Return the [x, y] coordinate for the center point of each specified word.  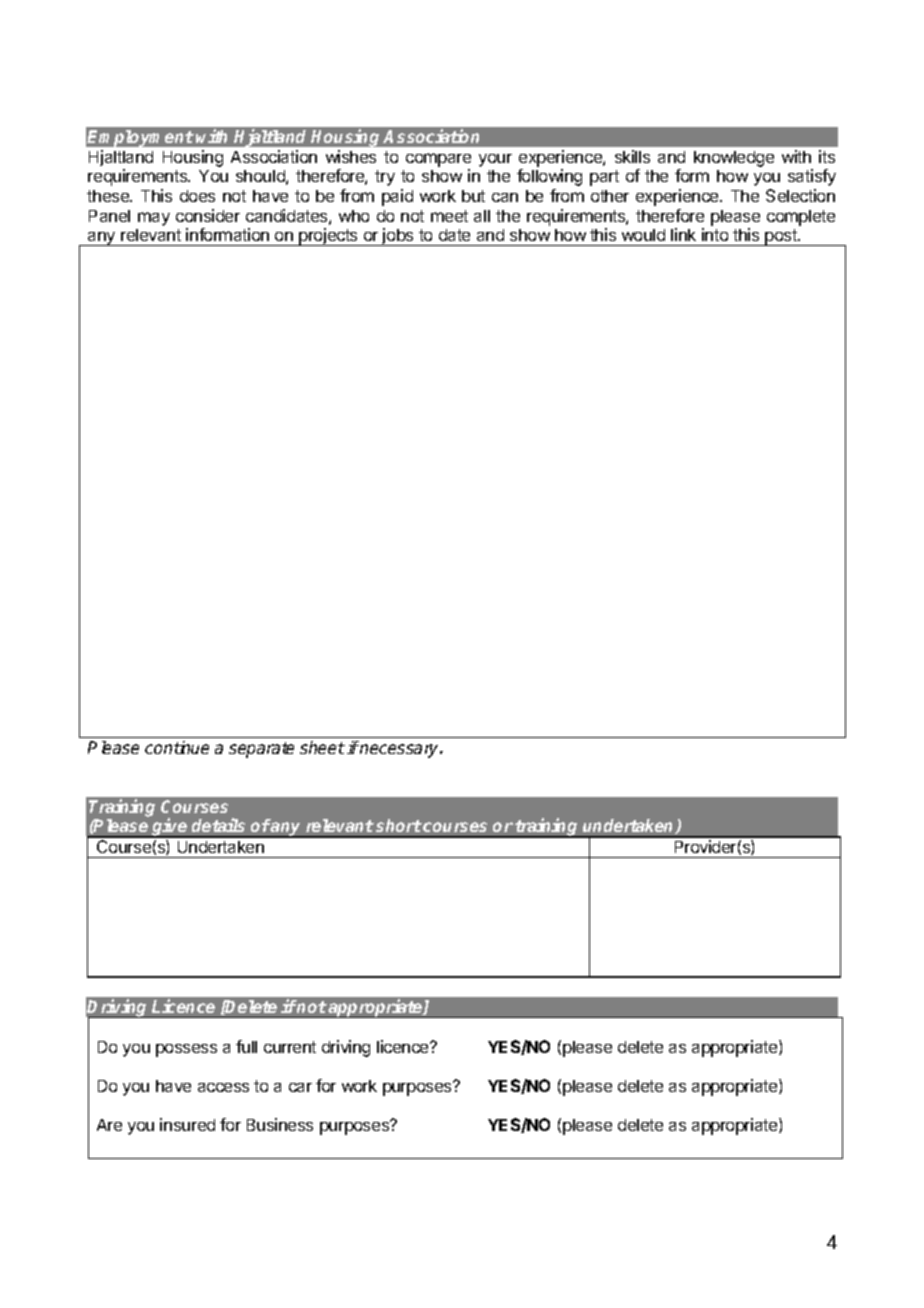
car [300, 1087]
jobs [398, 237]
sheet [322, 747]
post [781, 237]
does [197, 196]
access [223, 1087]
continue [177, 747]
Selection [800, 195]
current [290, 1047]
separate [261, 750]
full [246, 1046]
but [473, 196]
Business [280, 1124]
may [154, 219]
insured [187, 1124]
